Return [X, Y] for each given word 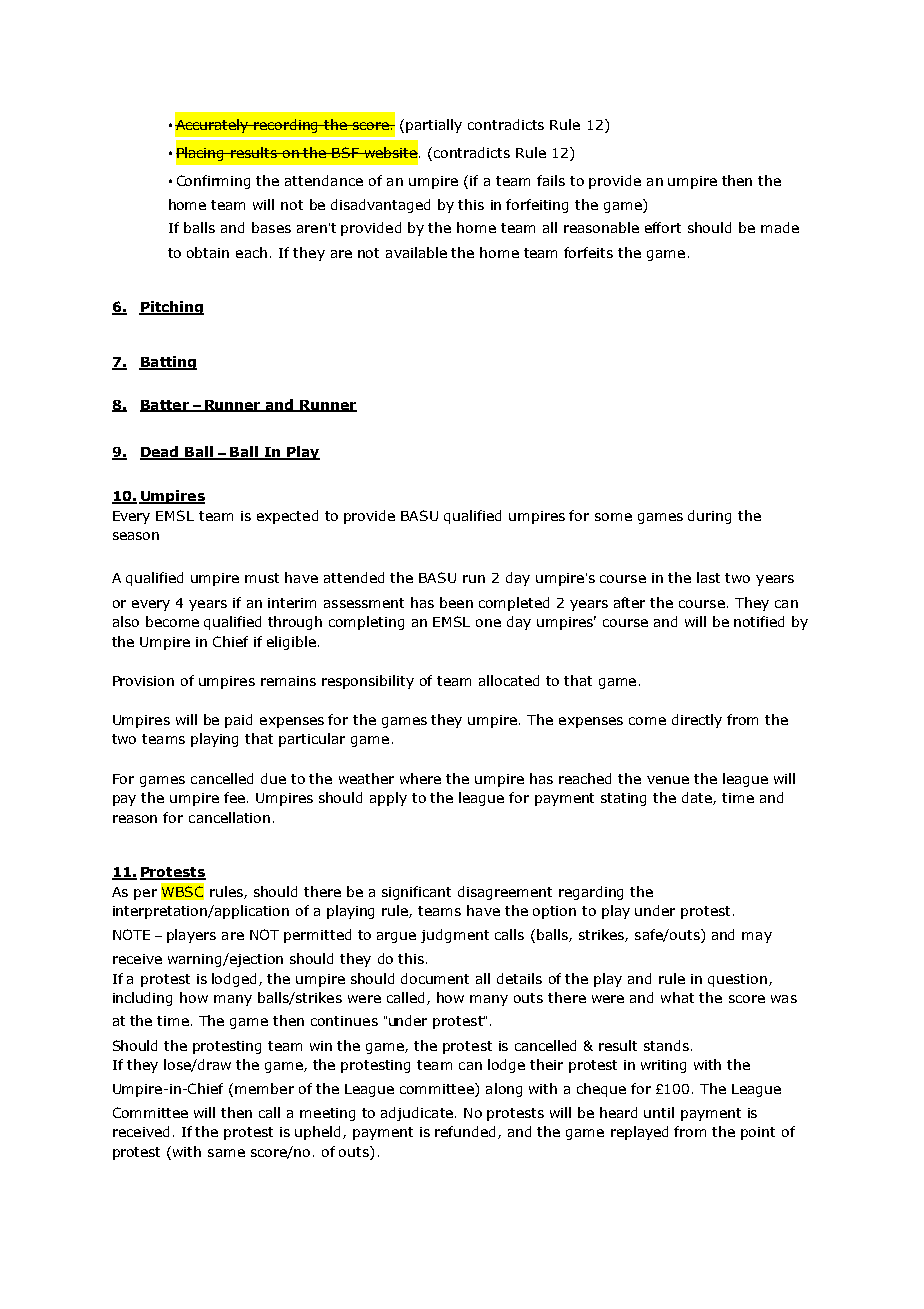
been [456, 602]
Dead [160, 453]
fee [234, 797]
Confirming [213, 182]
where [420, 778]
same [226, 1153]
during [709, 517]
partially [434, 126]
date [698, 798]
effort [663, 227]
